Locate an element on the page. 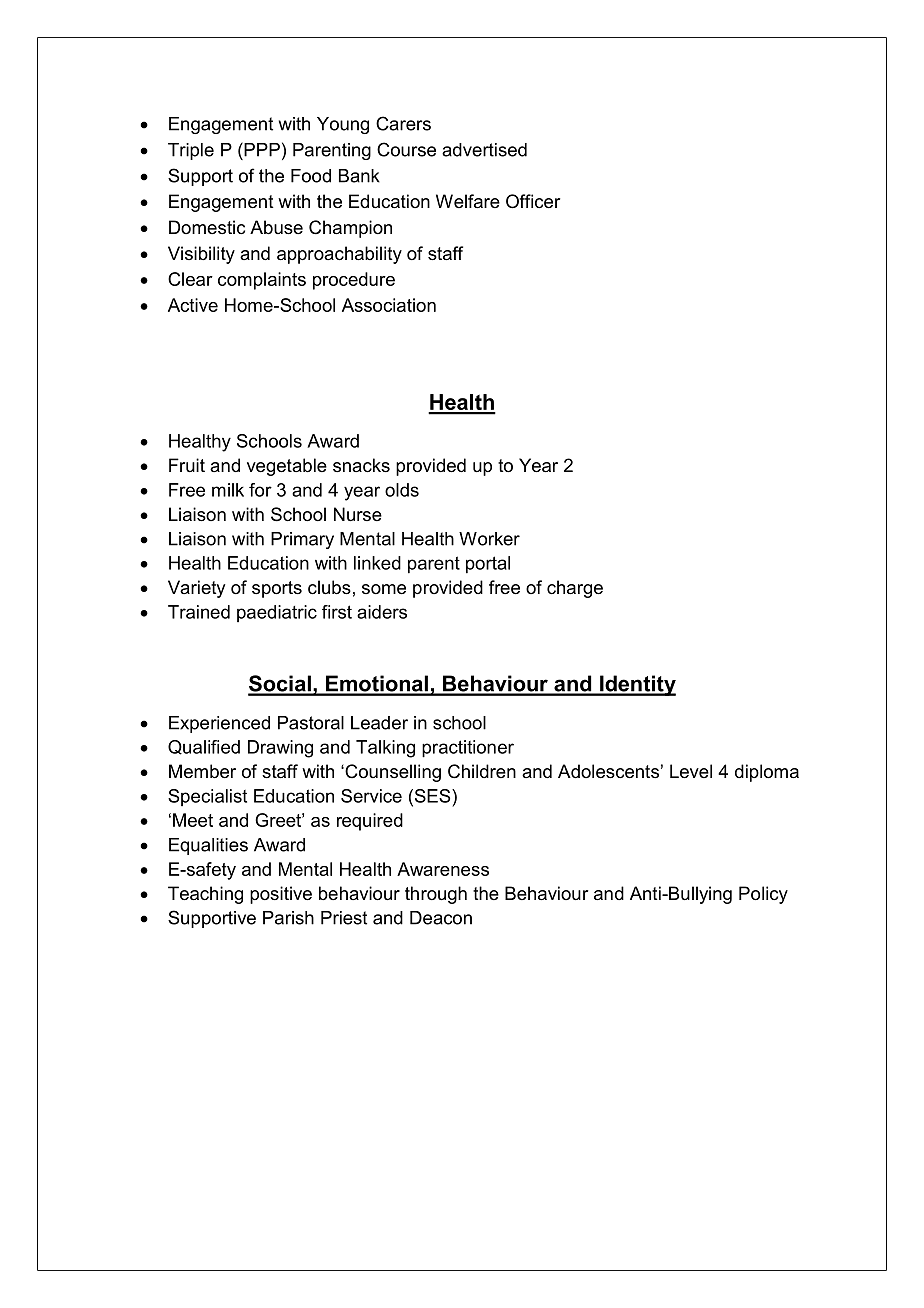 The width and height of the document is (924, 1308). vegetable is located at coordinates (287, 467).
